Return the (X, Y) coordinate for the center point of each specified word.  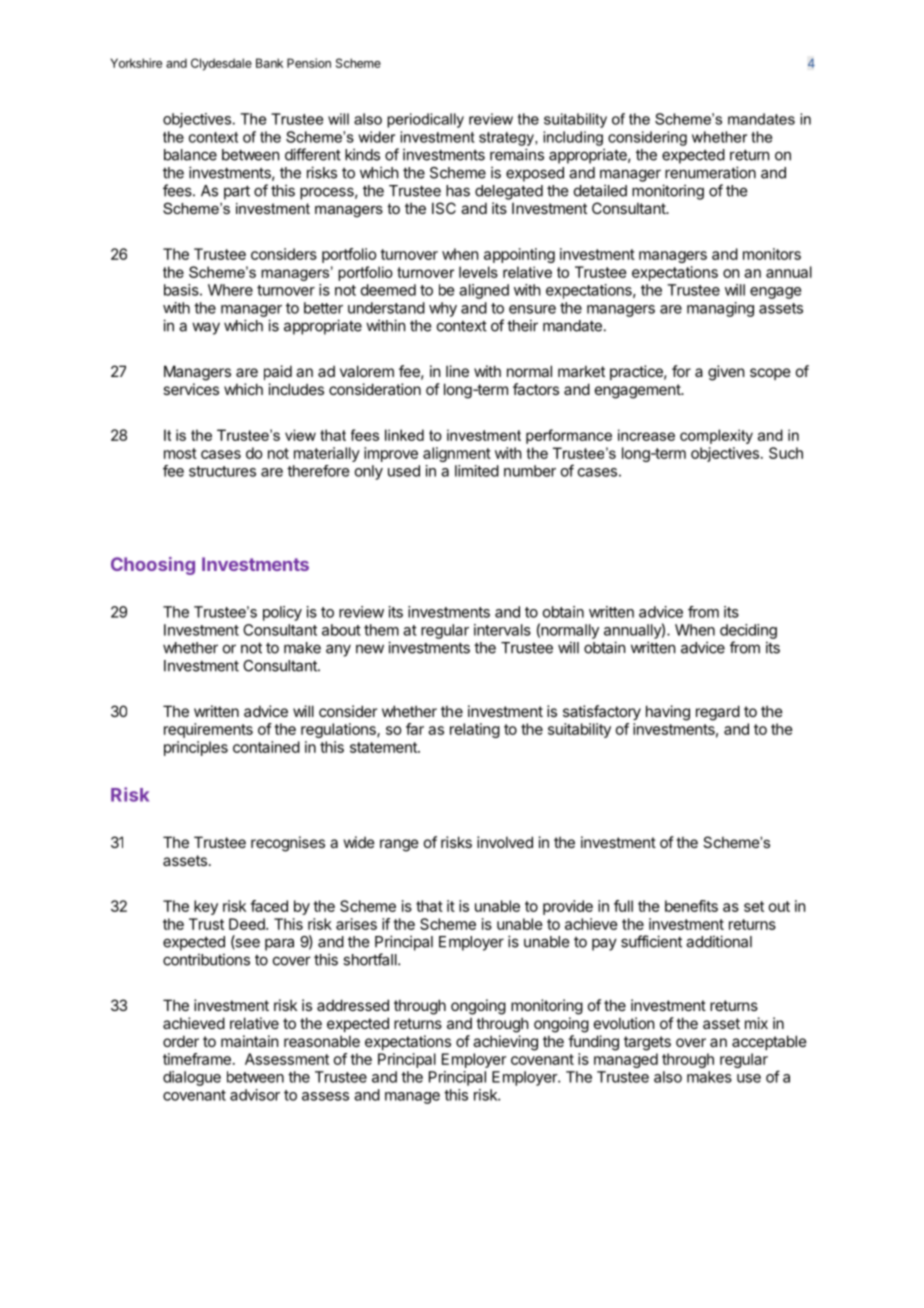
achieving (505, 1043)
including (573, 138)
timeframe (197, 1059)
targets (647, 1043)
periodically (425, 120)
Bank (269, 63)
